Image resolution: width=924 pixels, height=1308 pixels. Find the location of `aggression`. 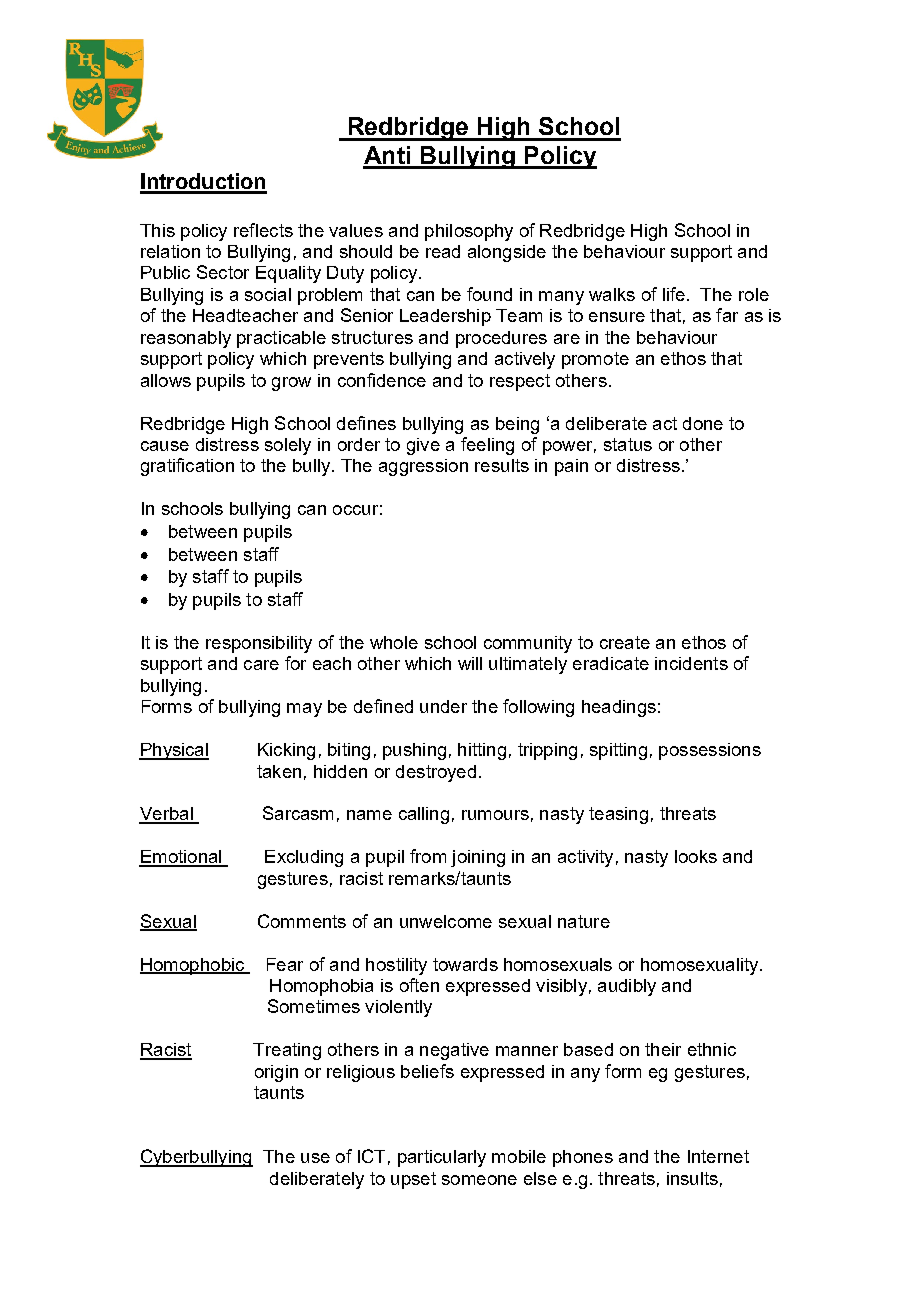

aggression is located at coordinates (423, 467).
